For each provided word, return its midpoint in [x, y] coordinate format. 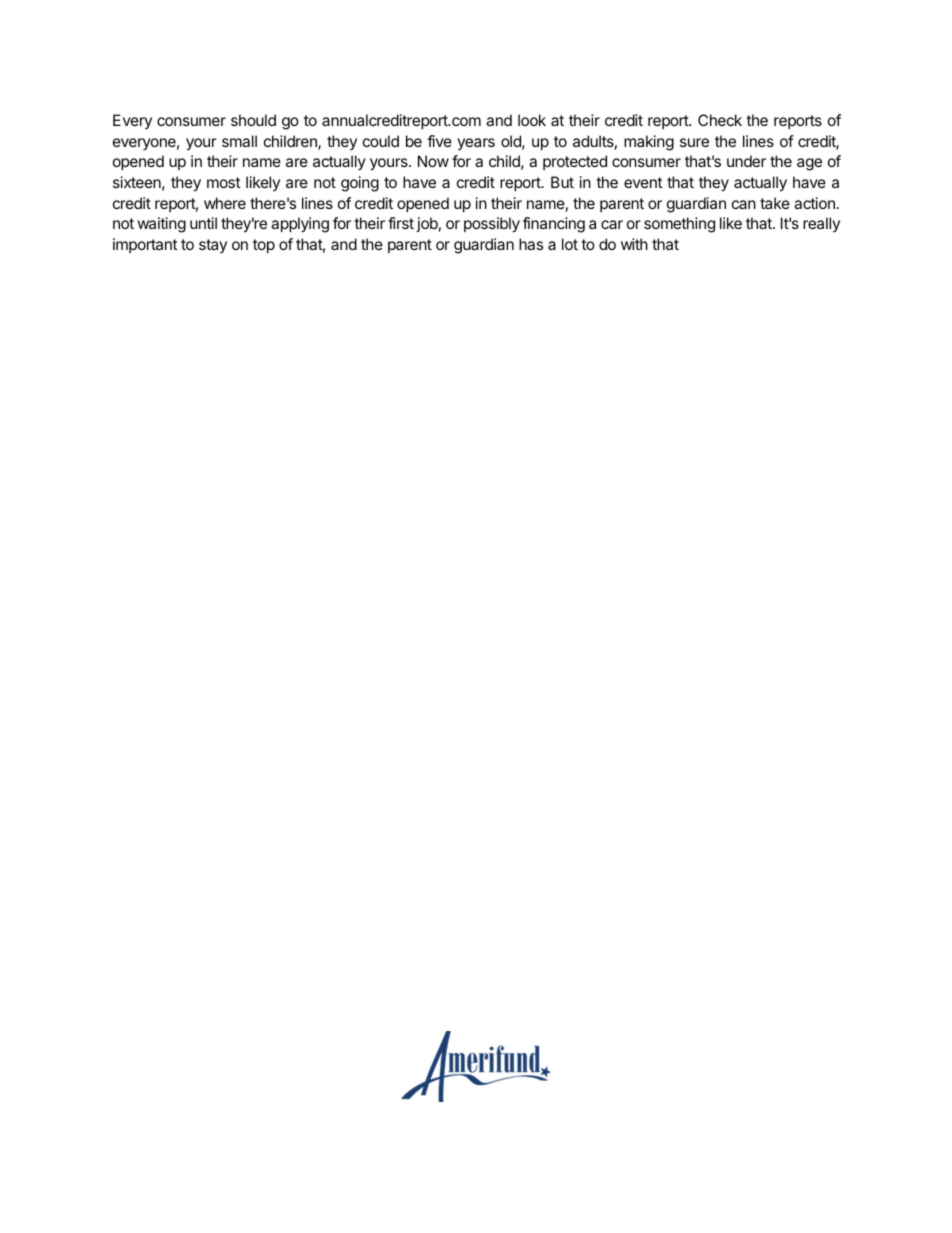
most [223, 182]
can [744, 204]
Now [433, 161]
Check [720, 120]
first [401, 223]
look [532, 120]
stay [213, 246]
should [253, 120]
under [746, 161]
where [225, 203]
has [531, 244]
